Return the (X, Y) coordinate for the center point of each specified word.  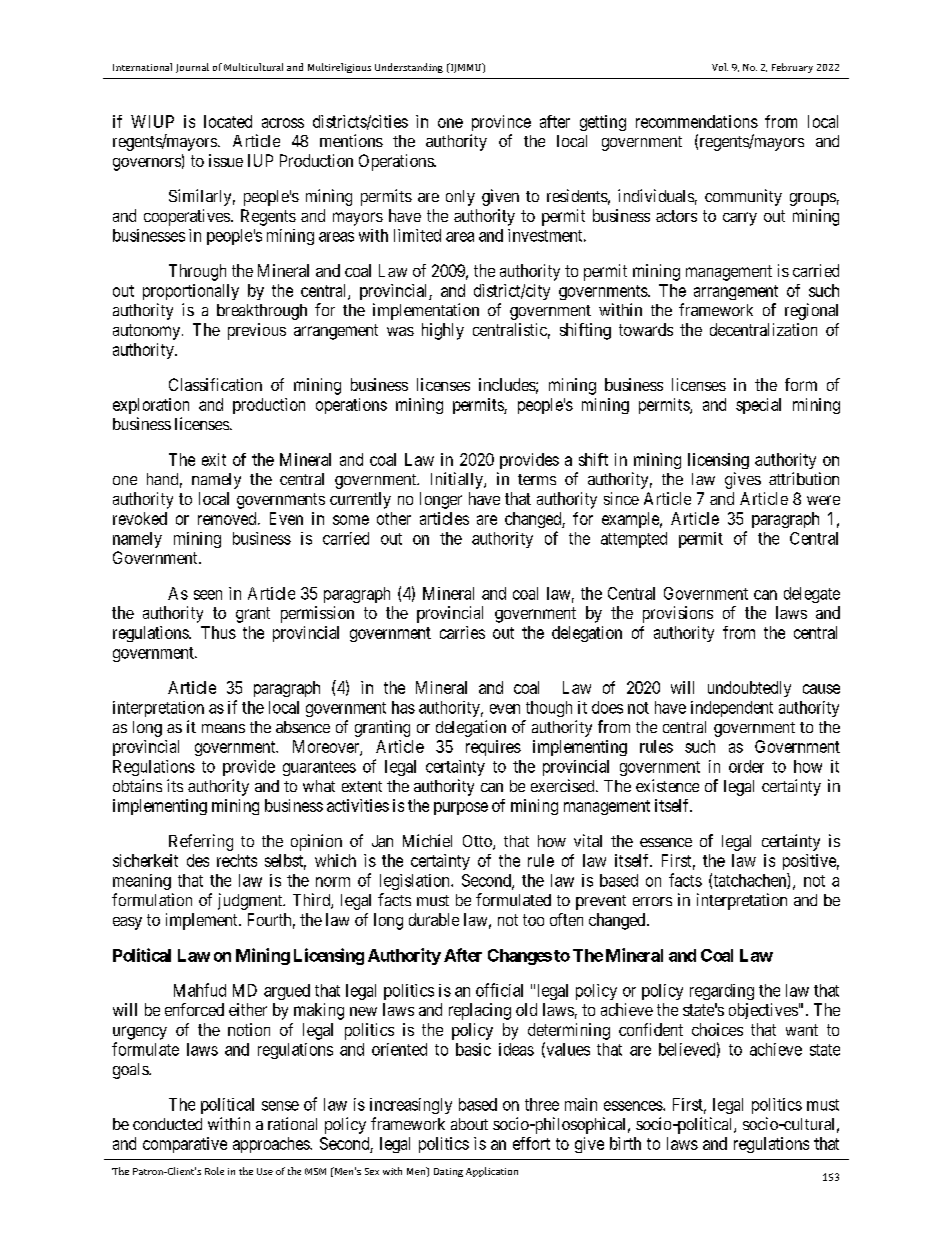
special (758, 406)
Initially (458, 480)
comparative (185, 1145)
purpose (461, 808)
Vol (720, 67)
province (501, 123)
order (746, 766)
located (228, 121)
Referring (201, 842)
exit (214, 459)
